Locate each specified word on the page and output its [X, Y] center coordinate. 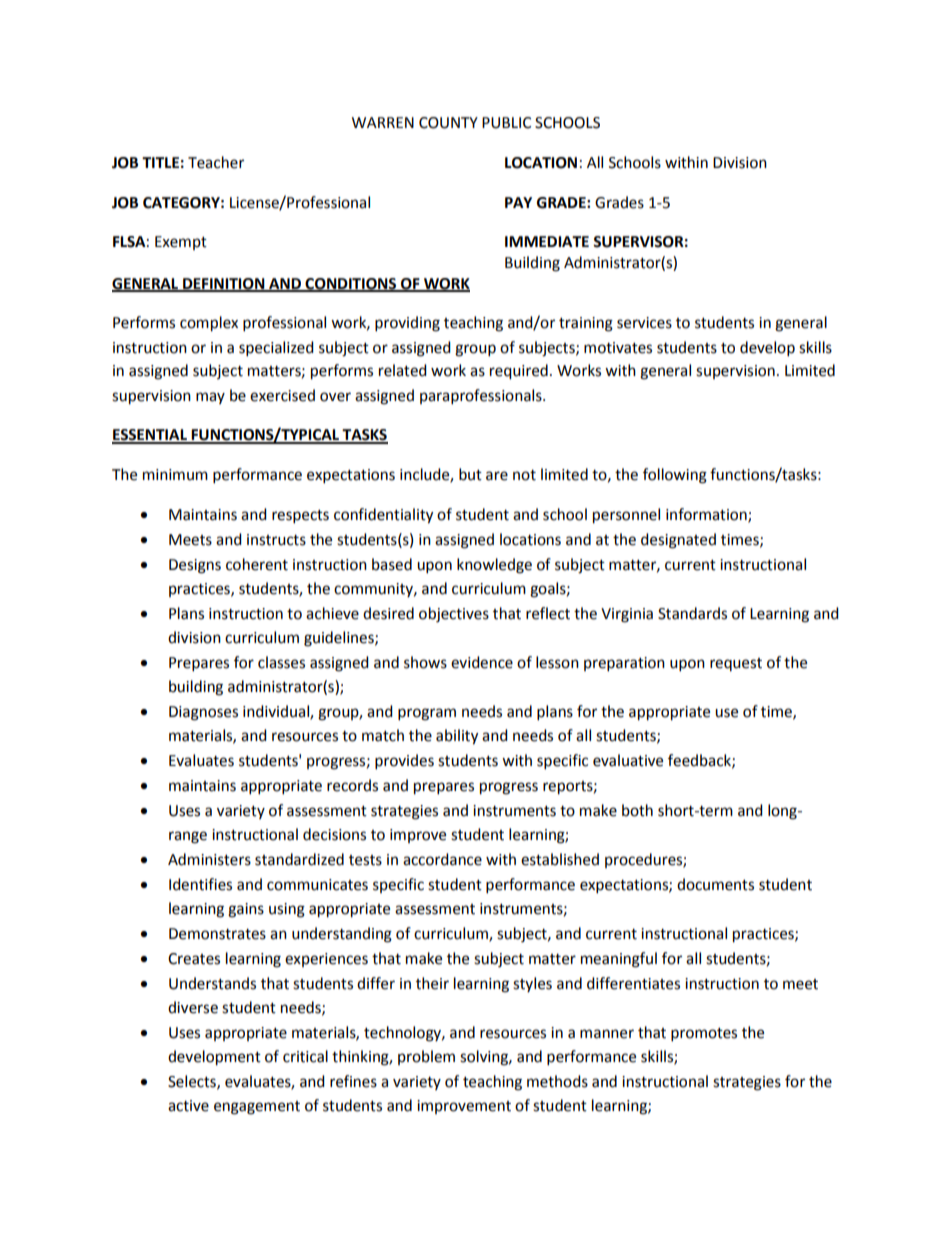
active [188, 1106]
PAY [518, 202]
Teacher [216, 162]
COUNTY [448, 123]
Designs [195, 566]
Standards [692, 613]
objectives [454, 615]
